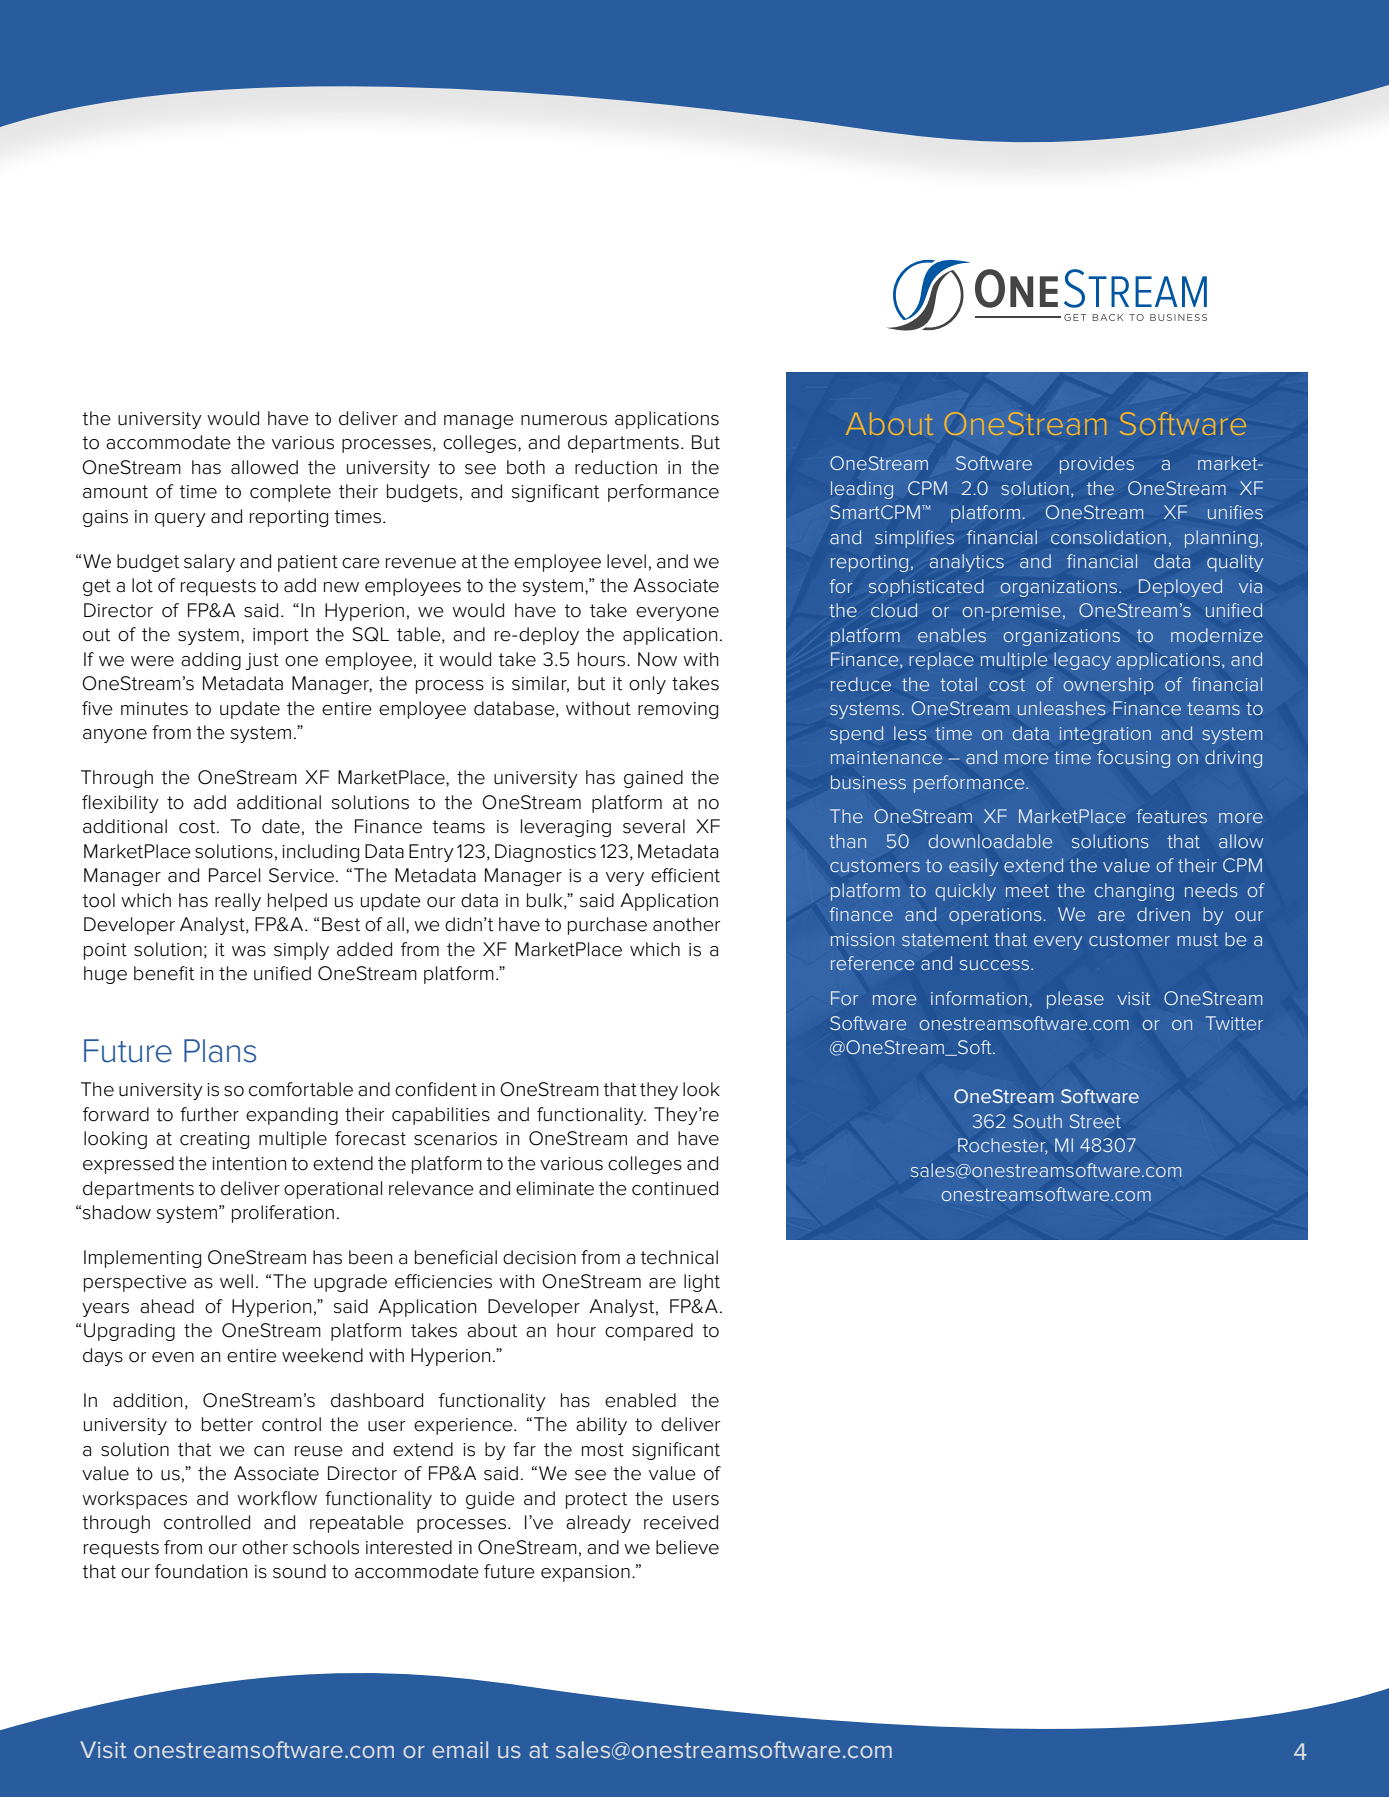 Image resolution: width=1389 pixels, height=1797 pixels. I want to click on gained, so click(653, 779).
